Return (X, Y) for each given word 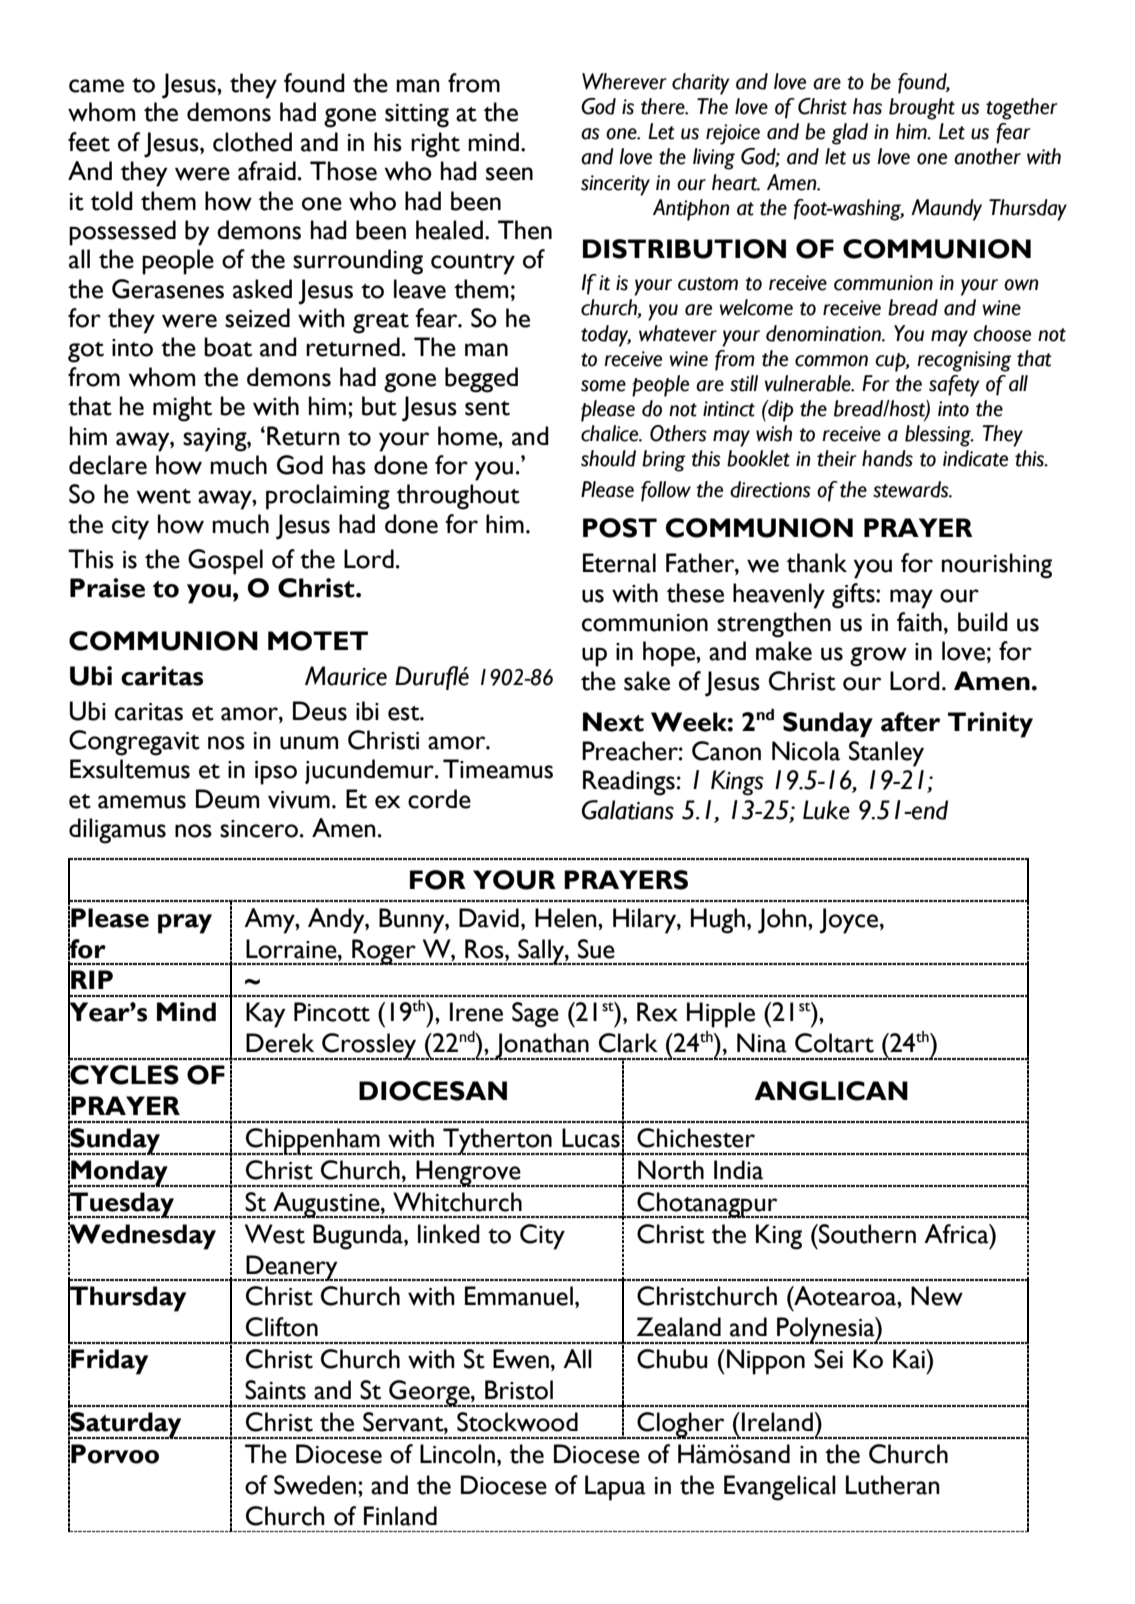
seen (509, 174)
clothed (252, 142)
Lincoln (457, 1454)
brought (922, 109)
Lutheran (893, 1485)
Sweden (315, 1485)
